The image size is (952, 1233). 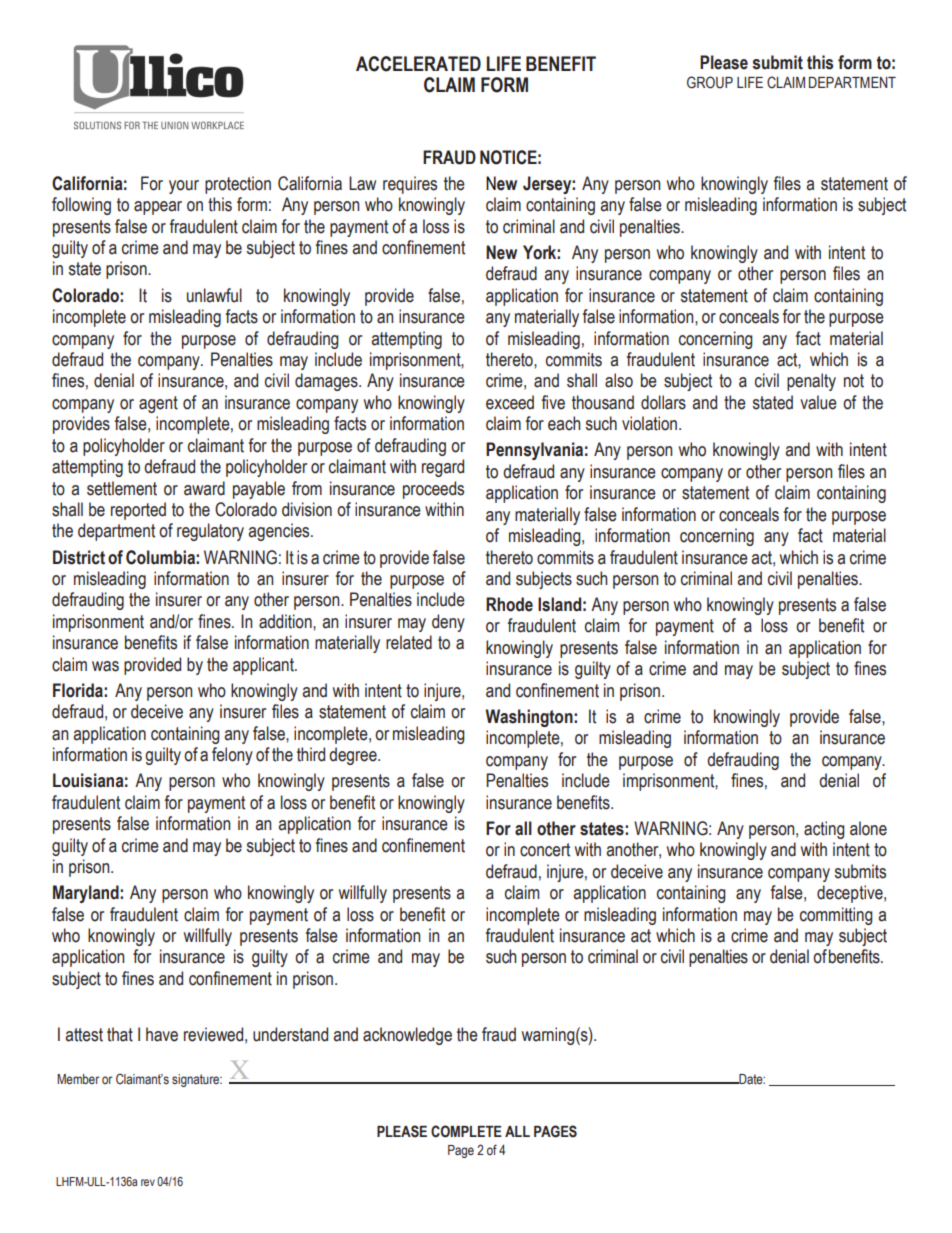 What do you see at coordinates (811, 382) in the image?
I see `penalty` at bounding box center [811, 382].
